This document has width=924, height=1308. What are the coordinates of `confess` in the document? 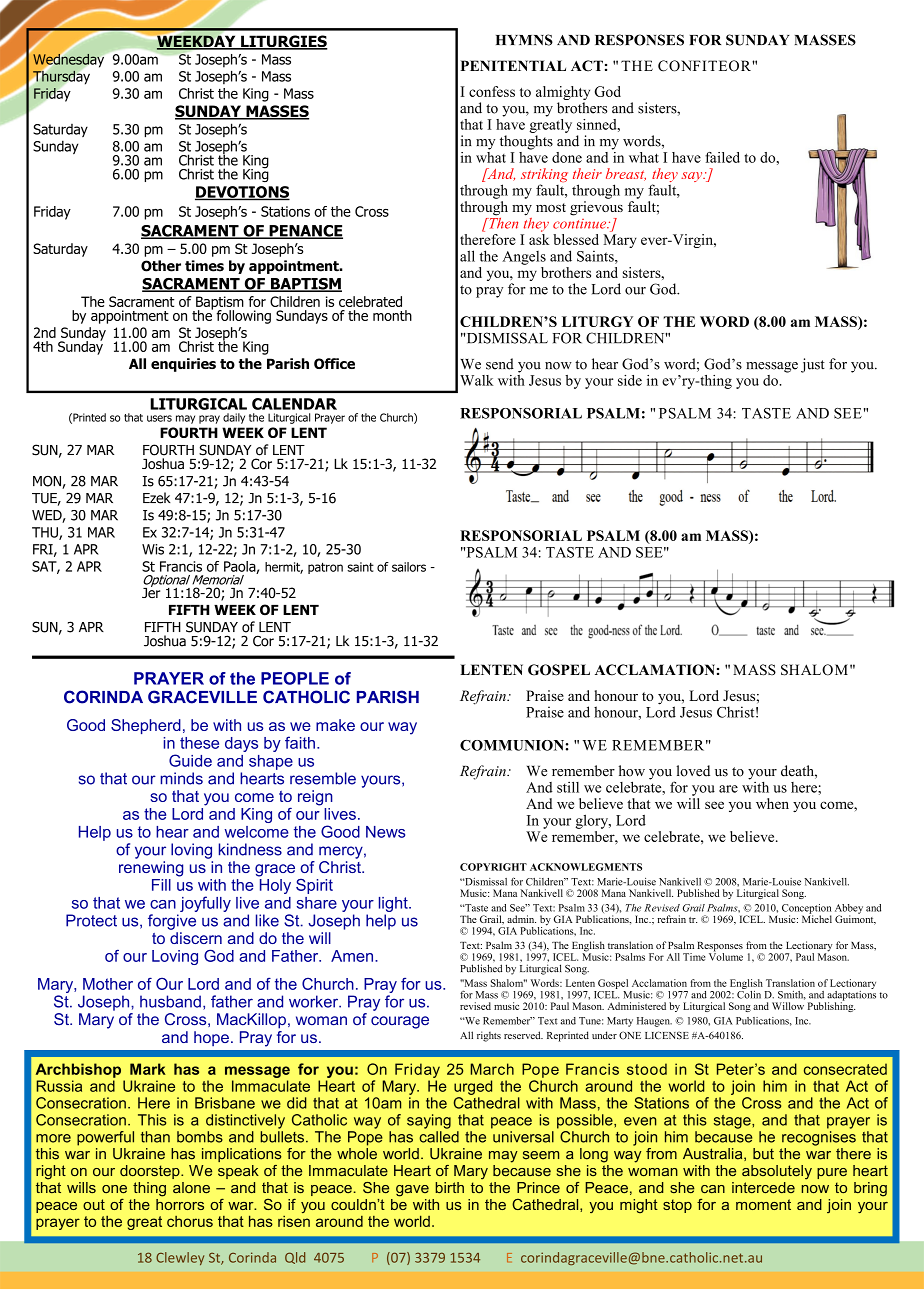 It's located at (492, 91).
